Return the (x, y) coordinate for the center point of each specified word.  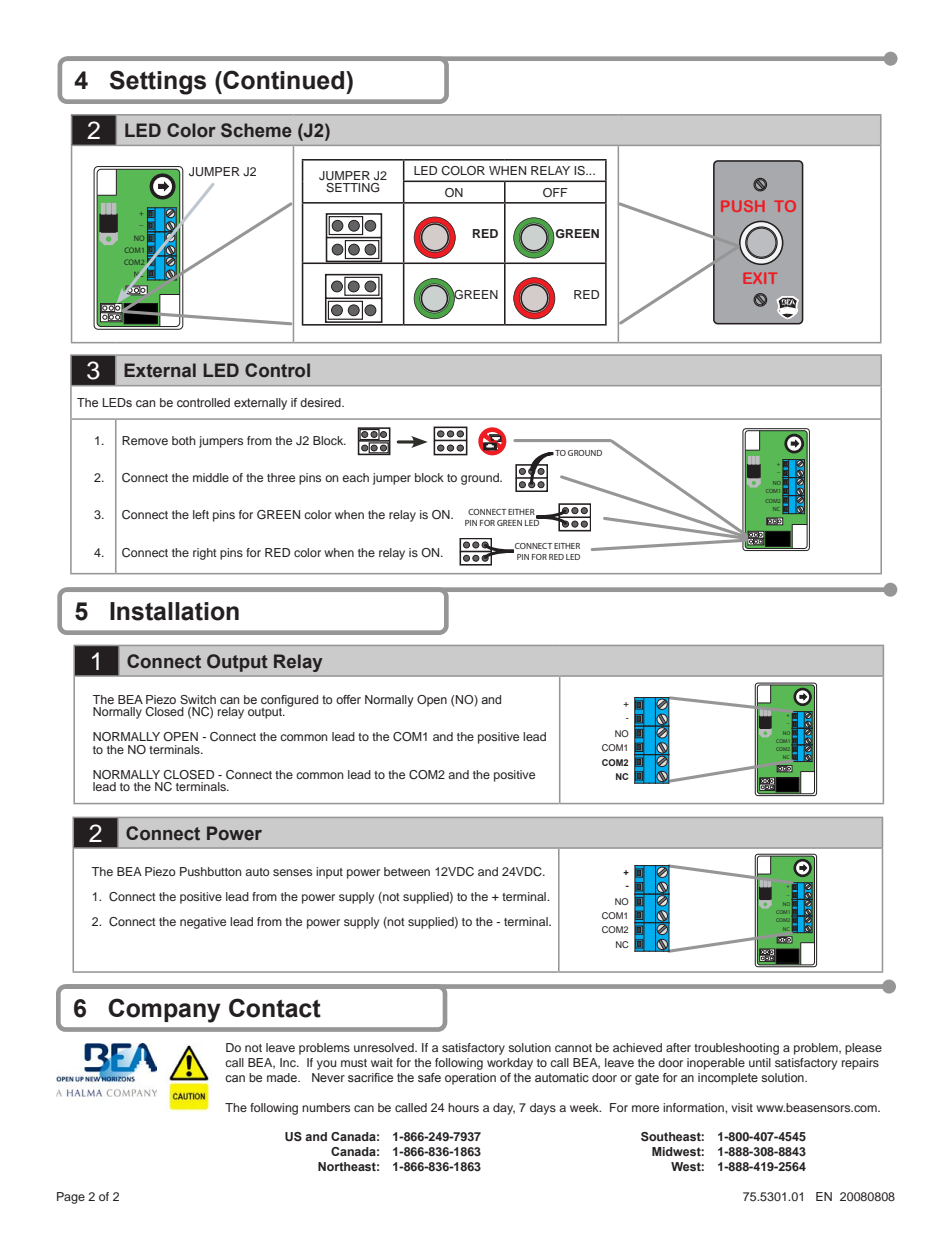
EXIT (760, 278)
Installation (174, 611)
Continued (284, 80)
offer (348, 699)
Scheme (256, 130)
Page (71, 1198)
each (355, 477)
